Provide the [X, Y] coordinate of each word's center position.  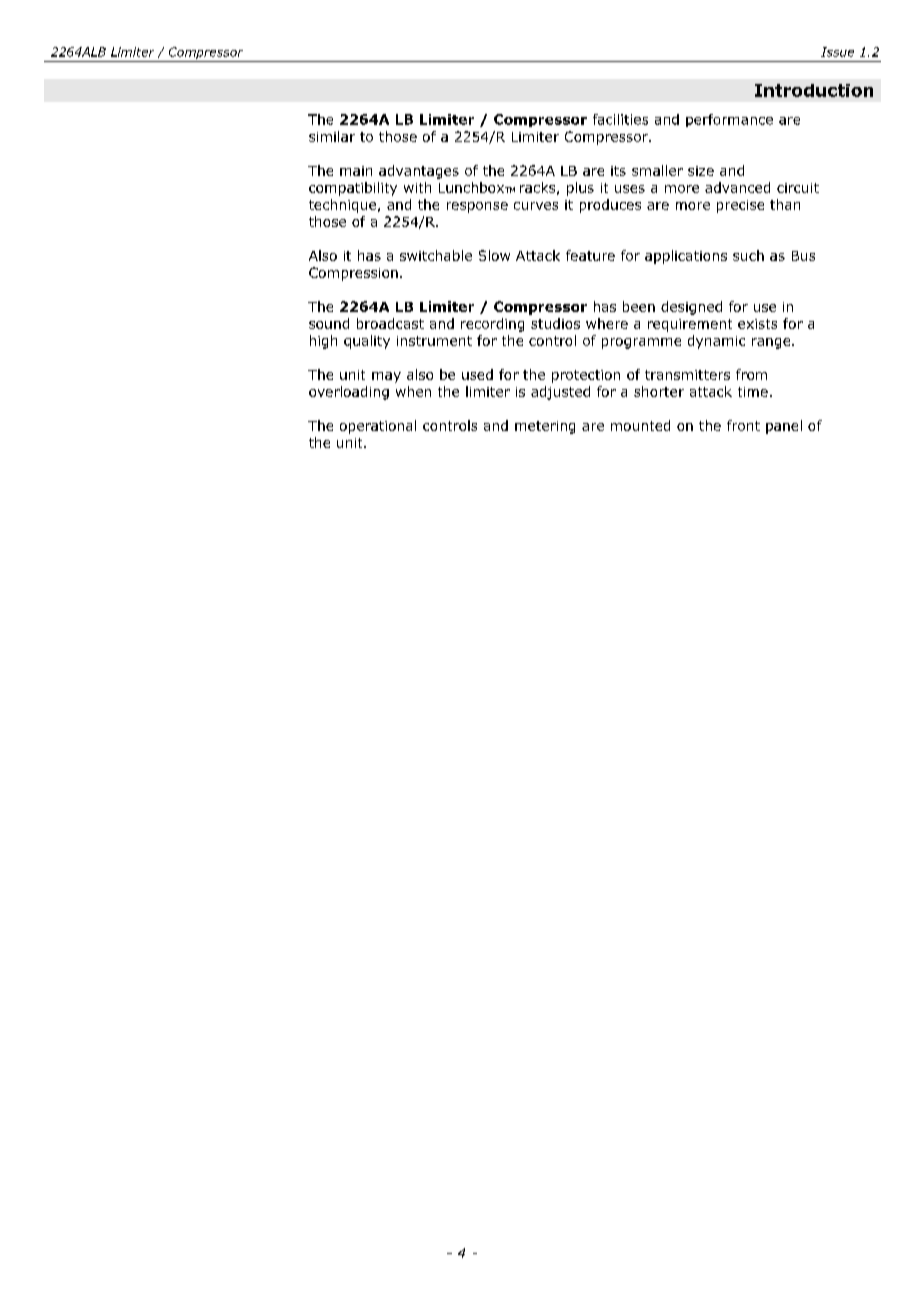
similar [332, 136]
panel [784, 427]
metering [545, 427]
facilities [620, 119]
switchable [436, 255]
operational [378, 427]
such [748, 255]
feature [590, 255]
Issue [837, 52]
